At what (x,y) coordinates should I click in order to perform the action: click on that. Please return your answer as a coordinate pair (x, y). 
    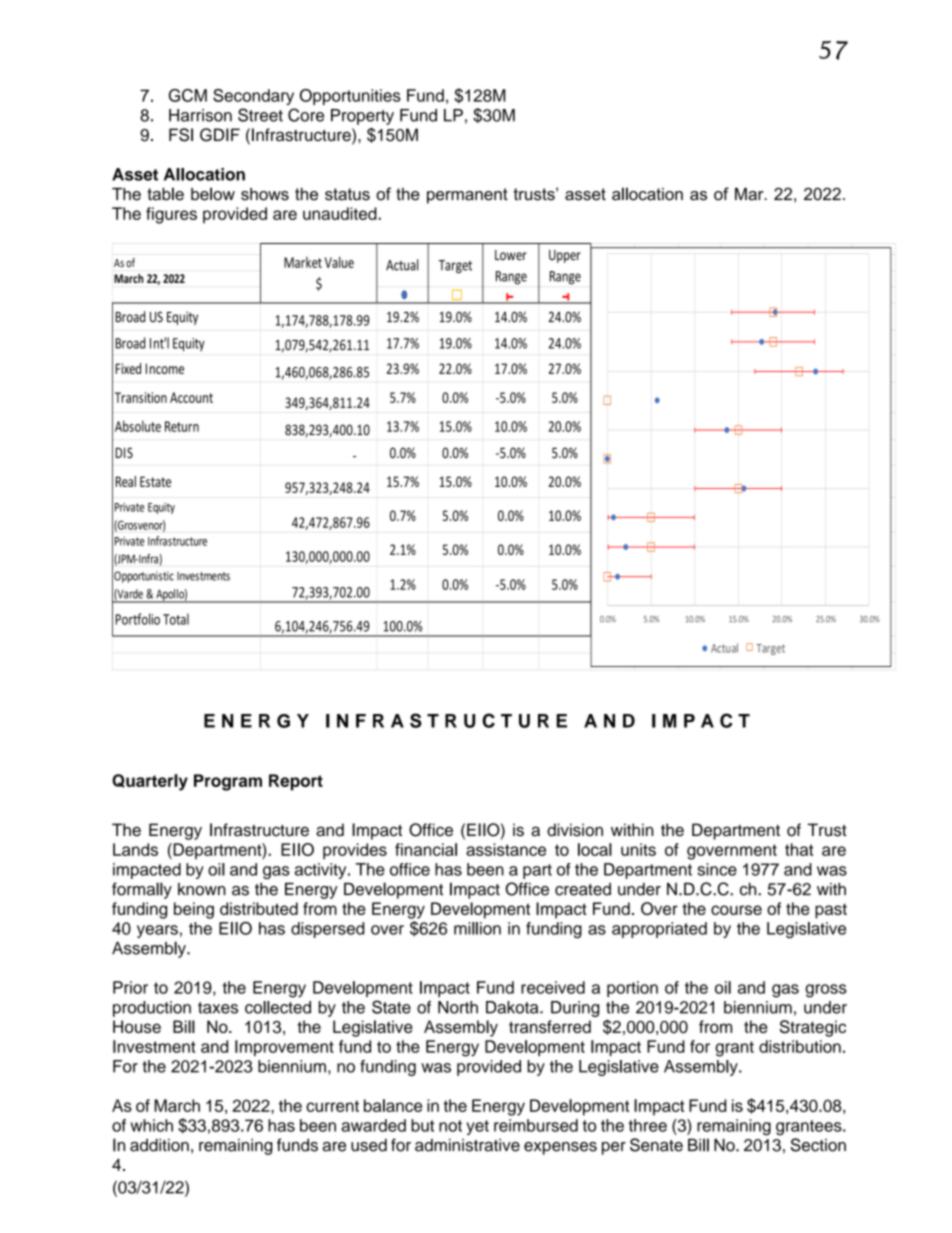
    Looking at the image, I should click on (799, 849).
